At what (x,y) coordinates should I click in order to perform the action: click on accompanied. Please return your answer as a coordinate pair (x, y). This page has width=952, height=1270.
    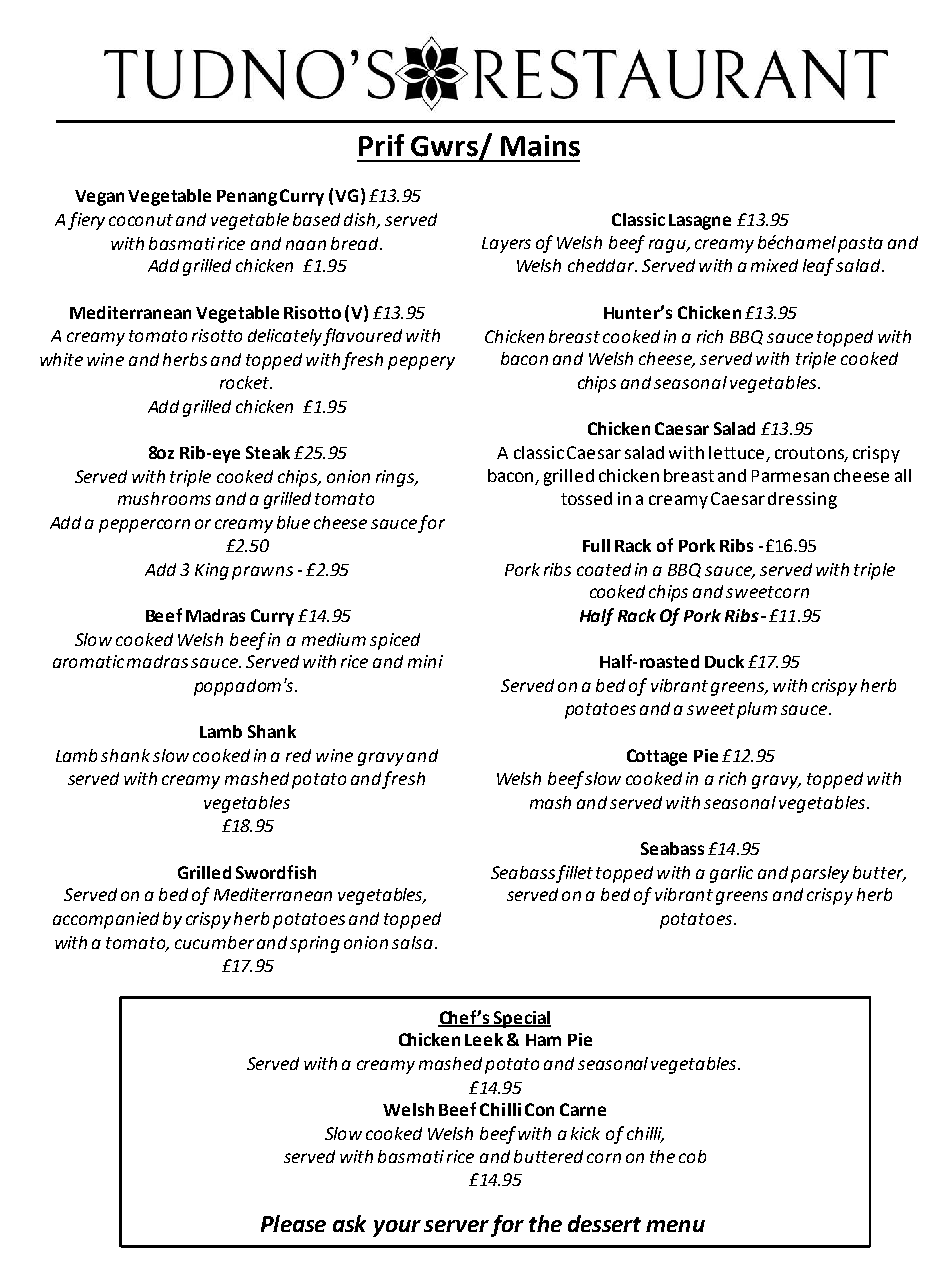
    Looking at the image, I should click on (106, 920).
